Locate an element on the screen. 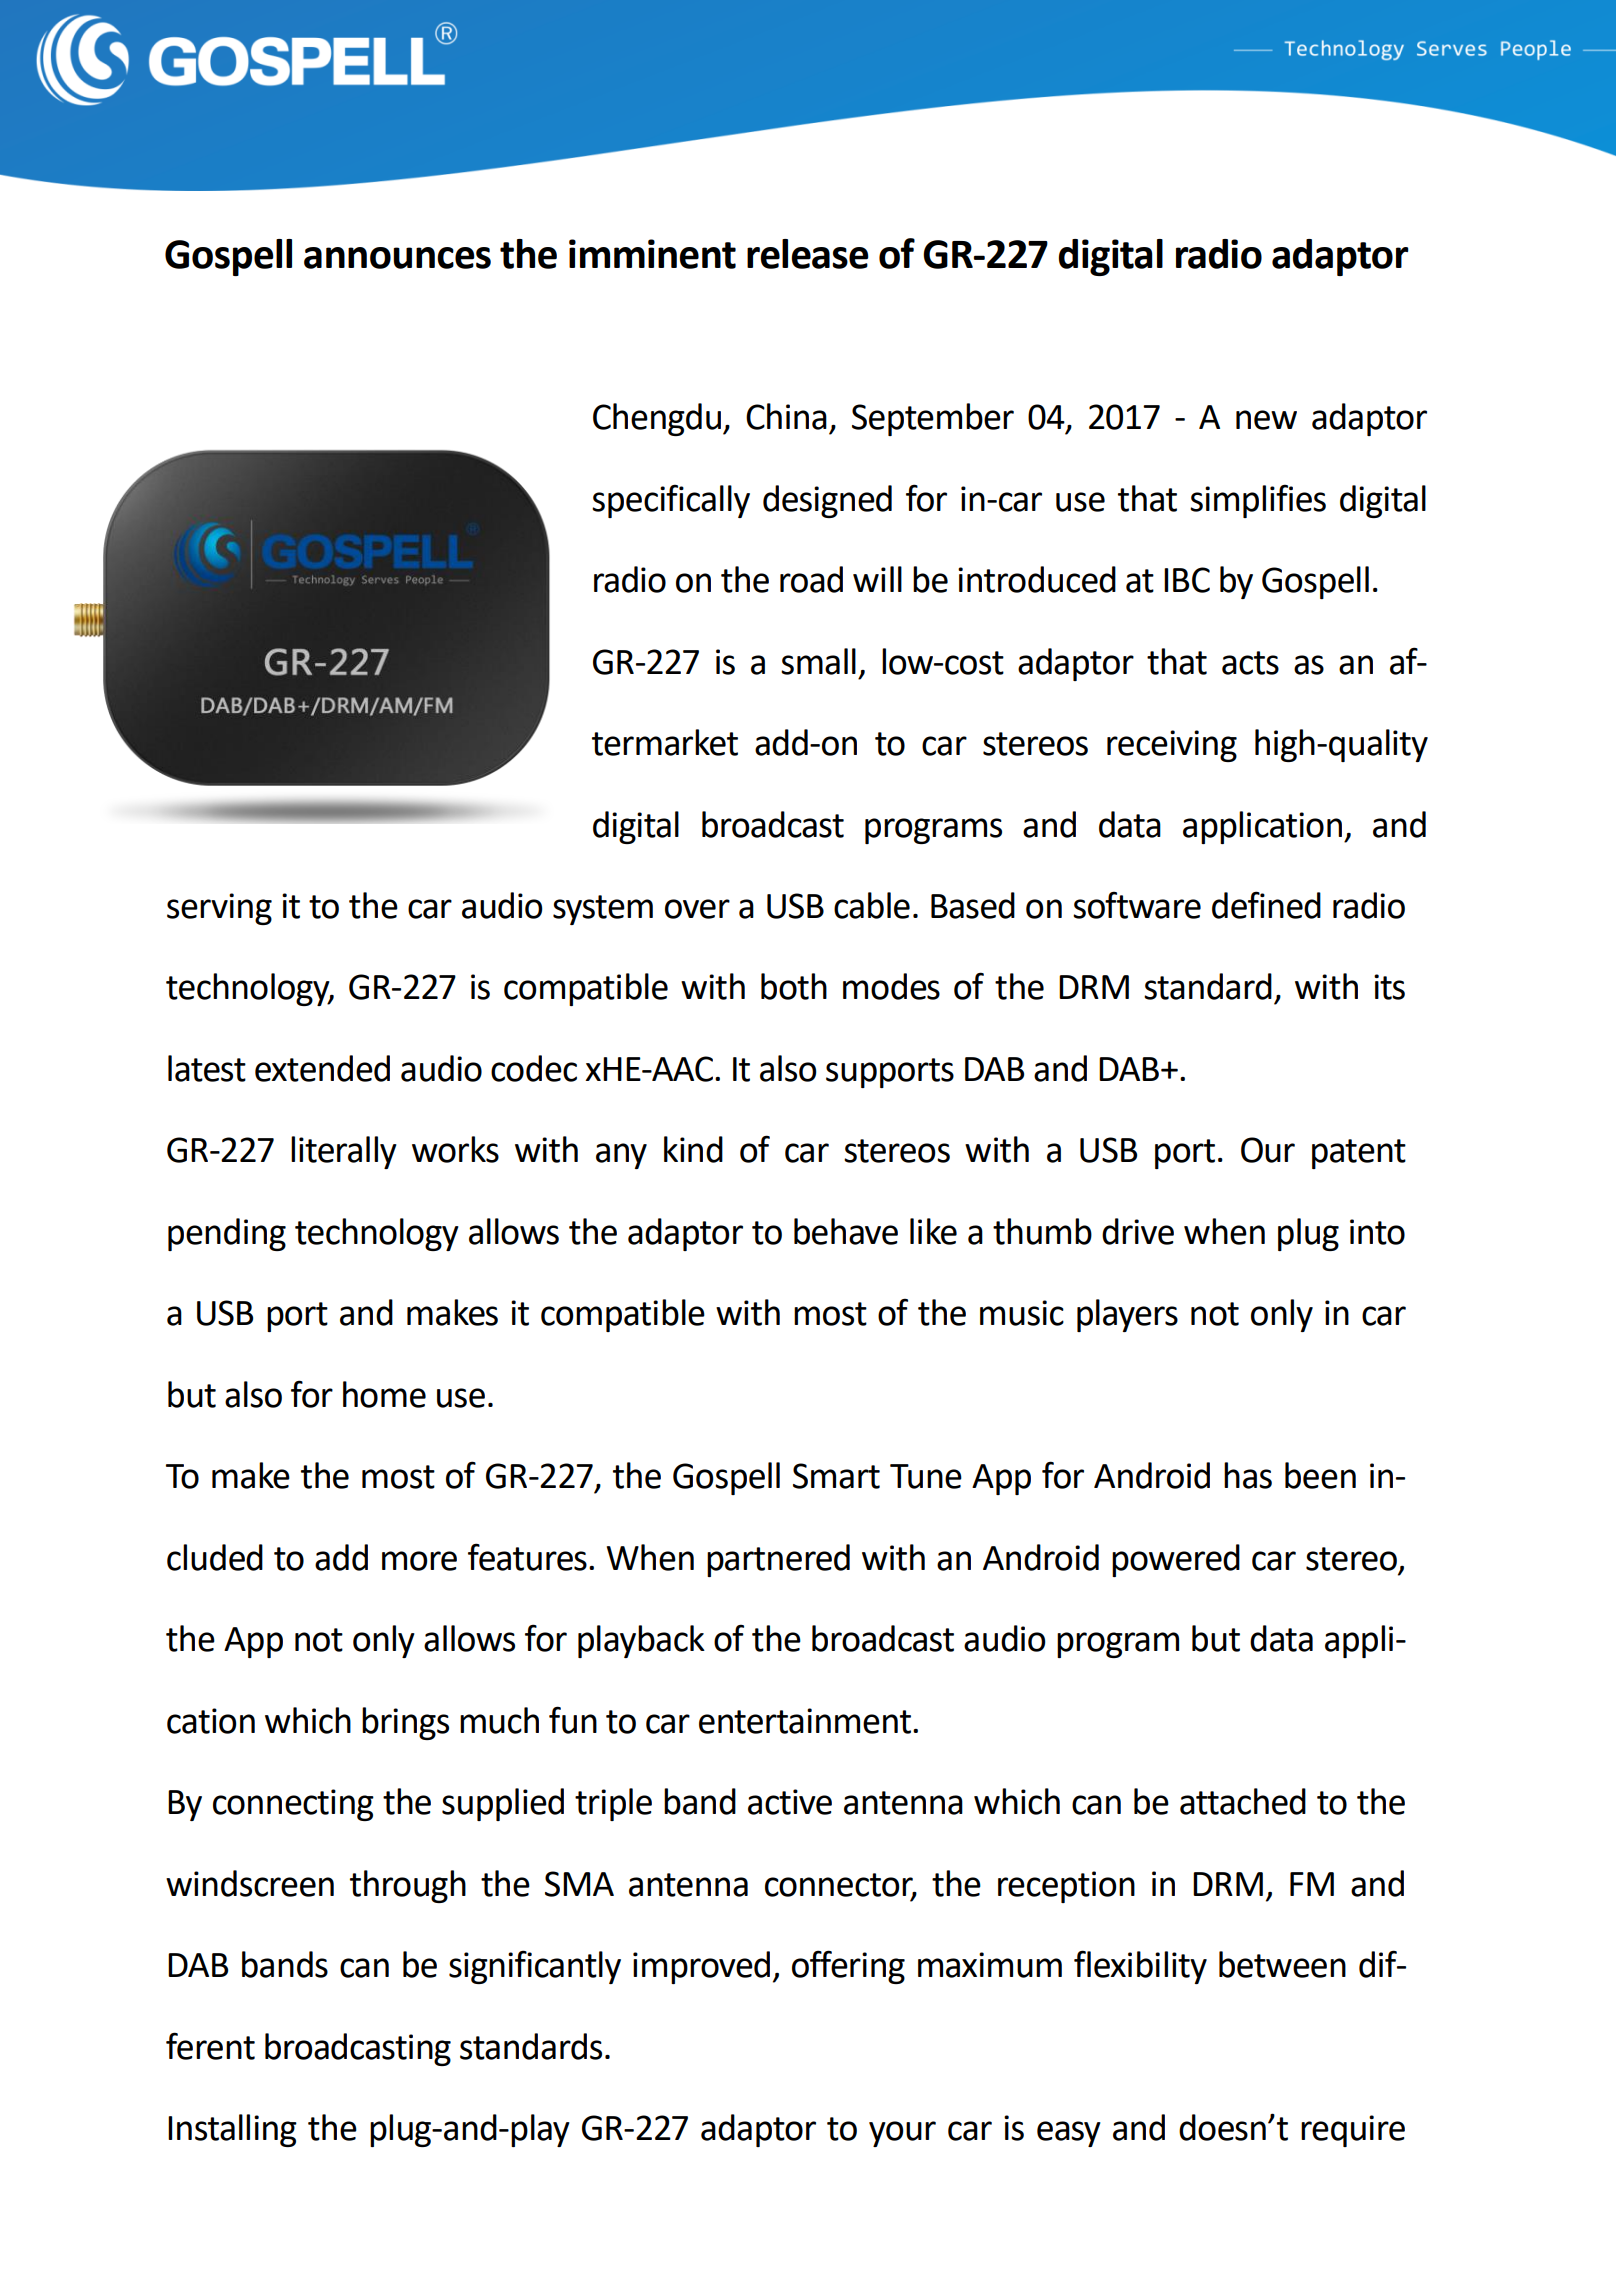 This screenshot has height=2286, width=1616. new is located at coordinates (1266, 420).
